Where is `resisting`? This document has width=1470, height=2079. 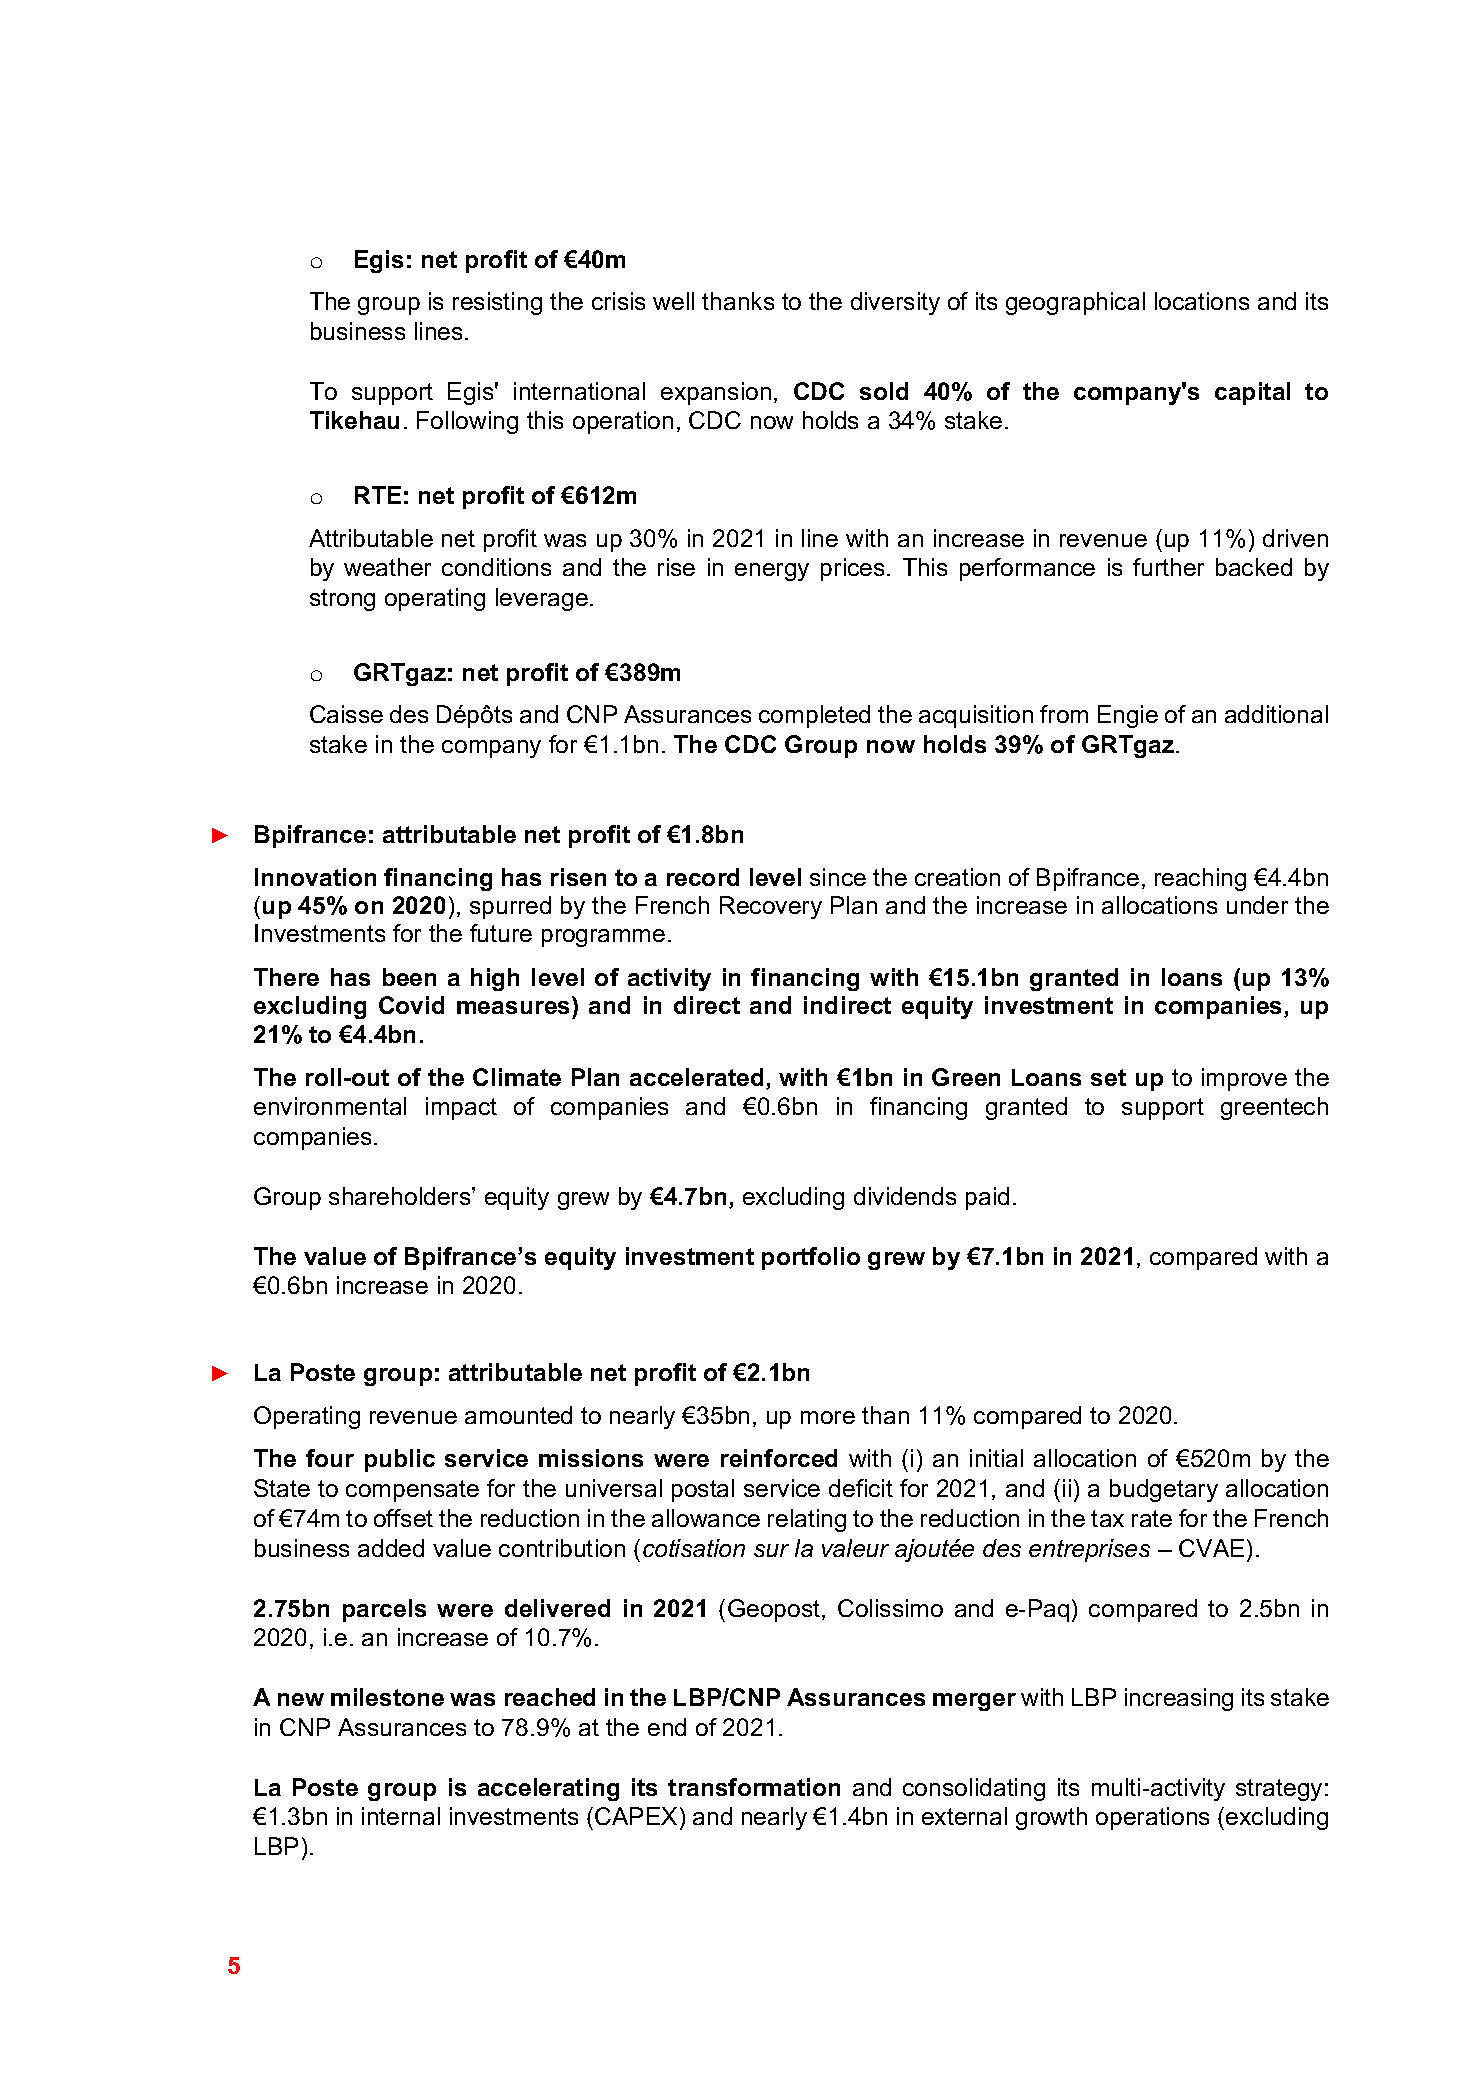 resisting is located at coordinates (497, 303).
